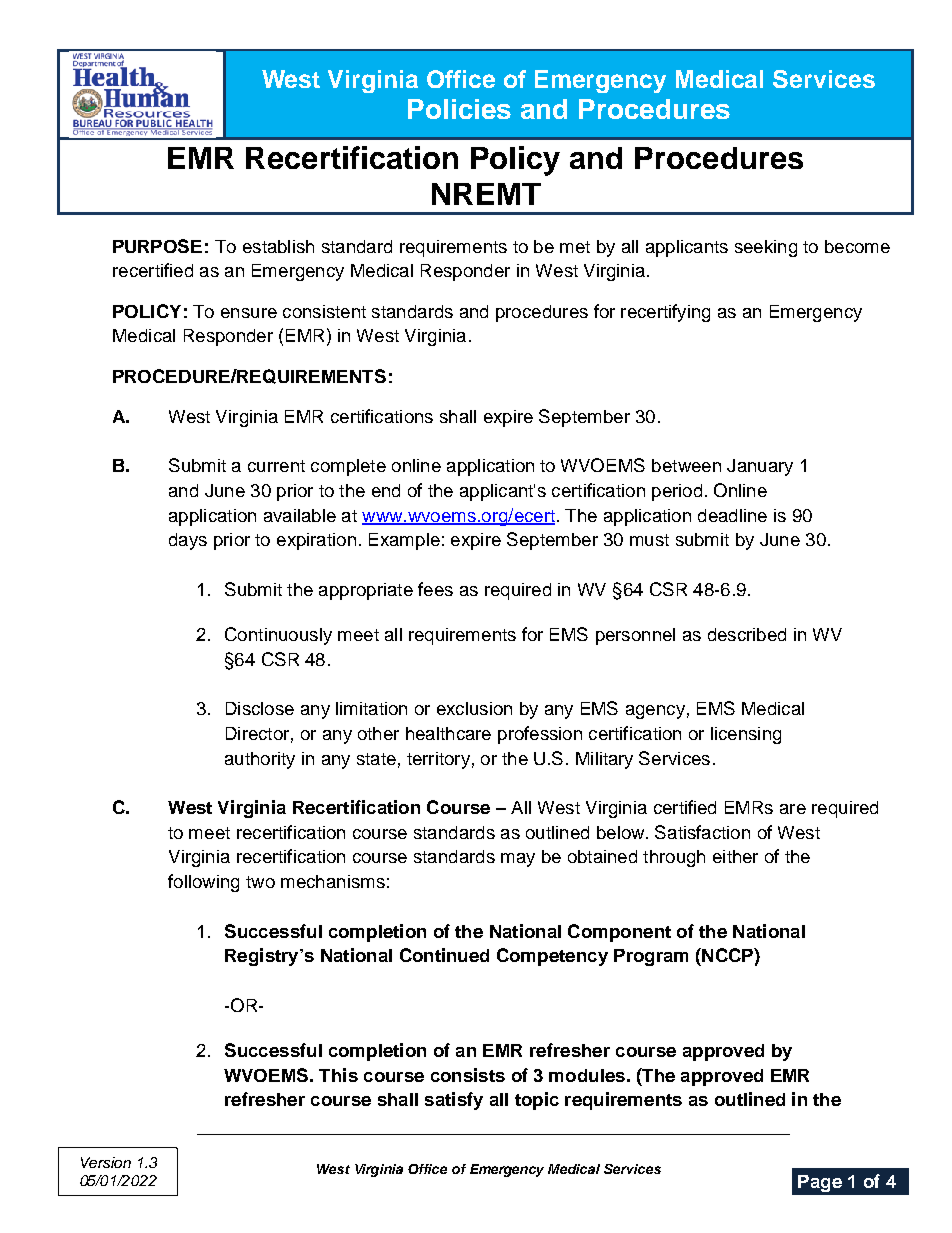 This page has width=952, height=1233. I want to click on seeking, so click(766, 248).
